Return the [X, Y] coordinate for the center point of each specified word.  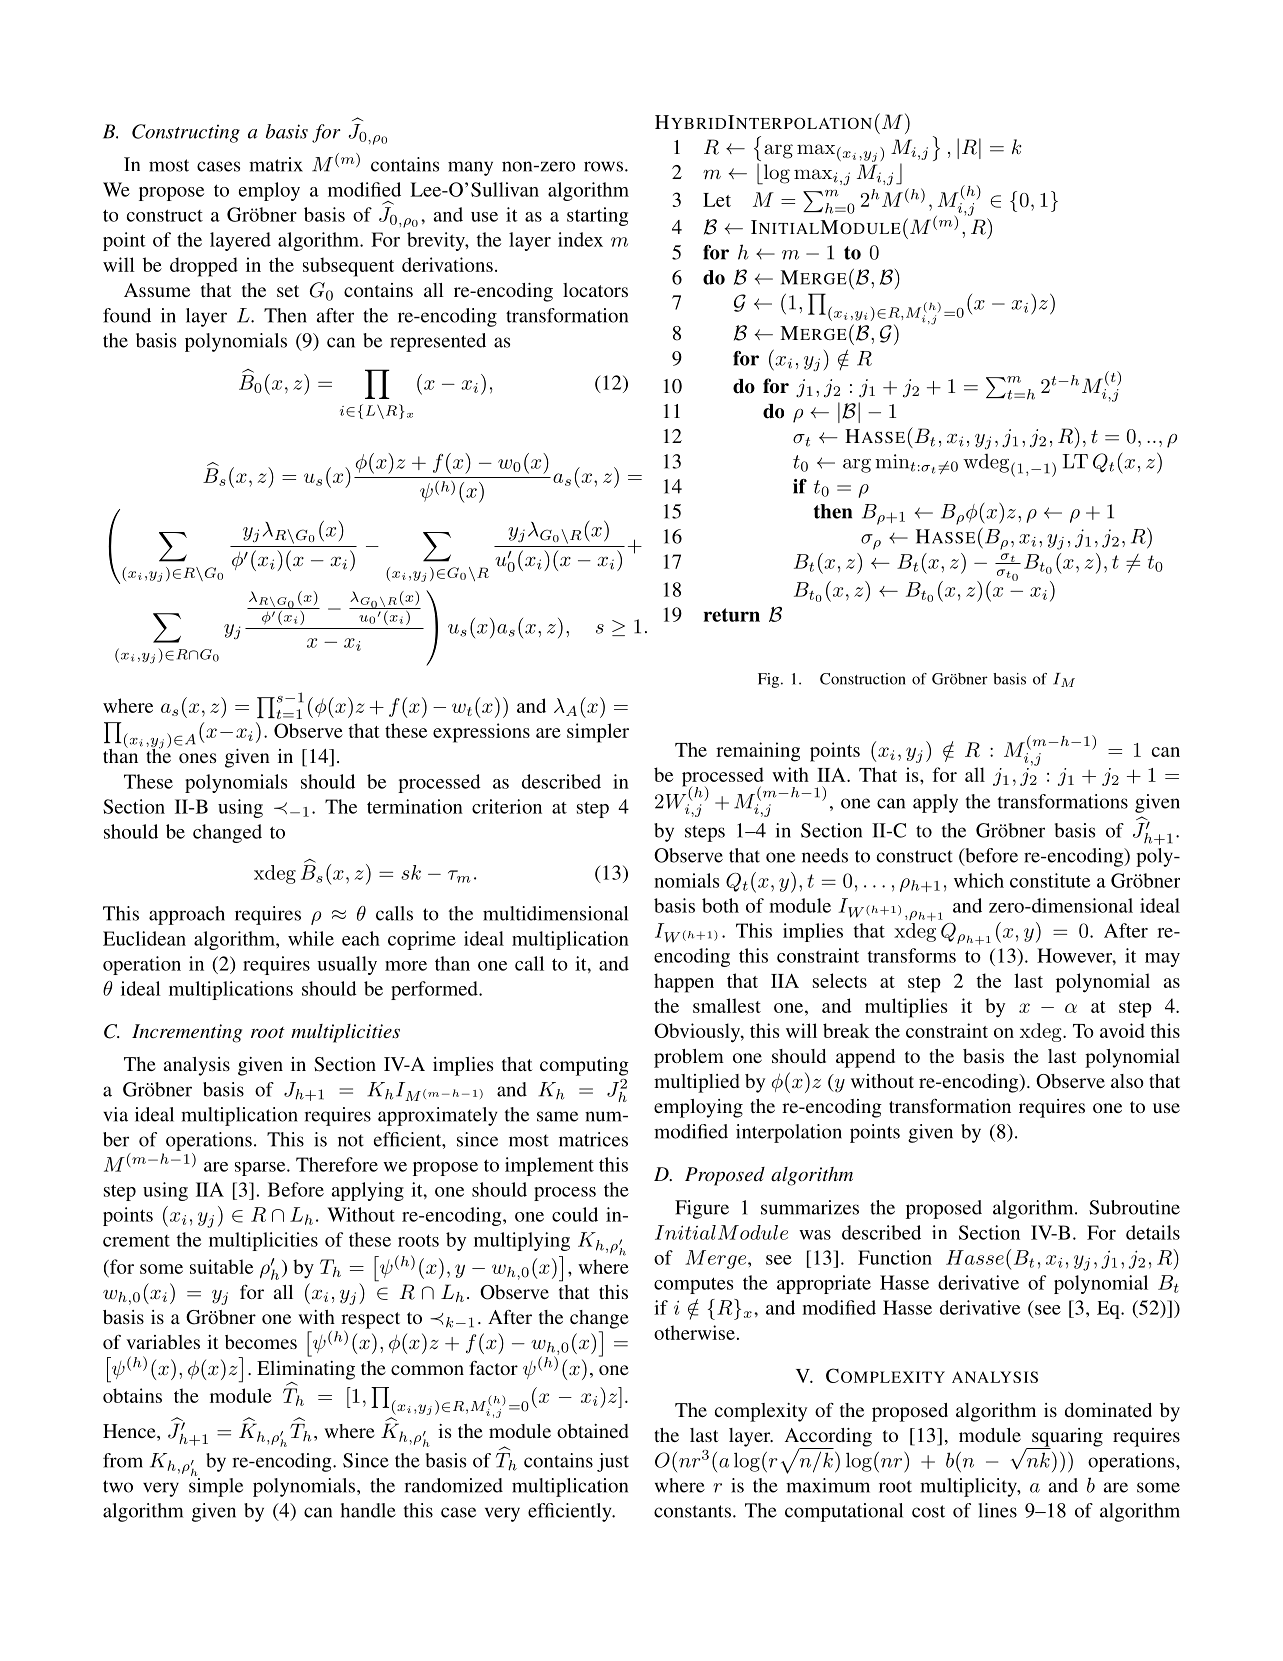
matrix [276, 164]
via [115, 1114]
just [613, 1462]
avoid [1122, 1030]
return [731, 615]
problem [689, 1058]
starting [597, 216]
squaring [1066, 1438]
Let [717, 200]
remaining [758, 752]
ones [198, 758]
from [123, 1460]
